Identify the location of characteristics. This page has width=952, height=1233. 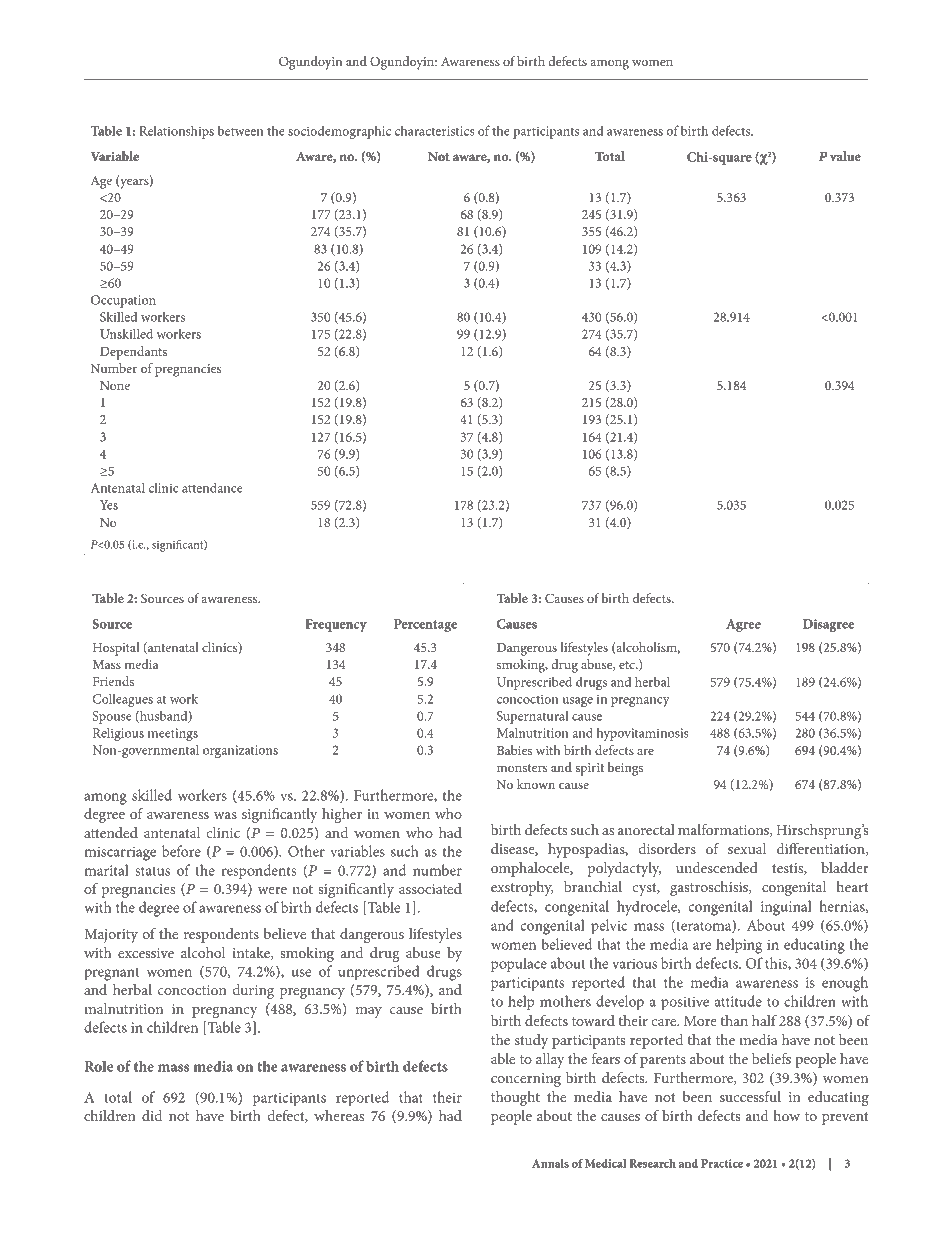
(434, 130).
